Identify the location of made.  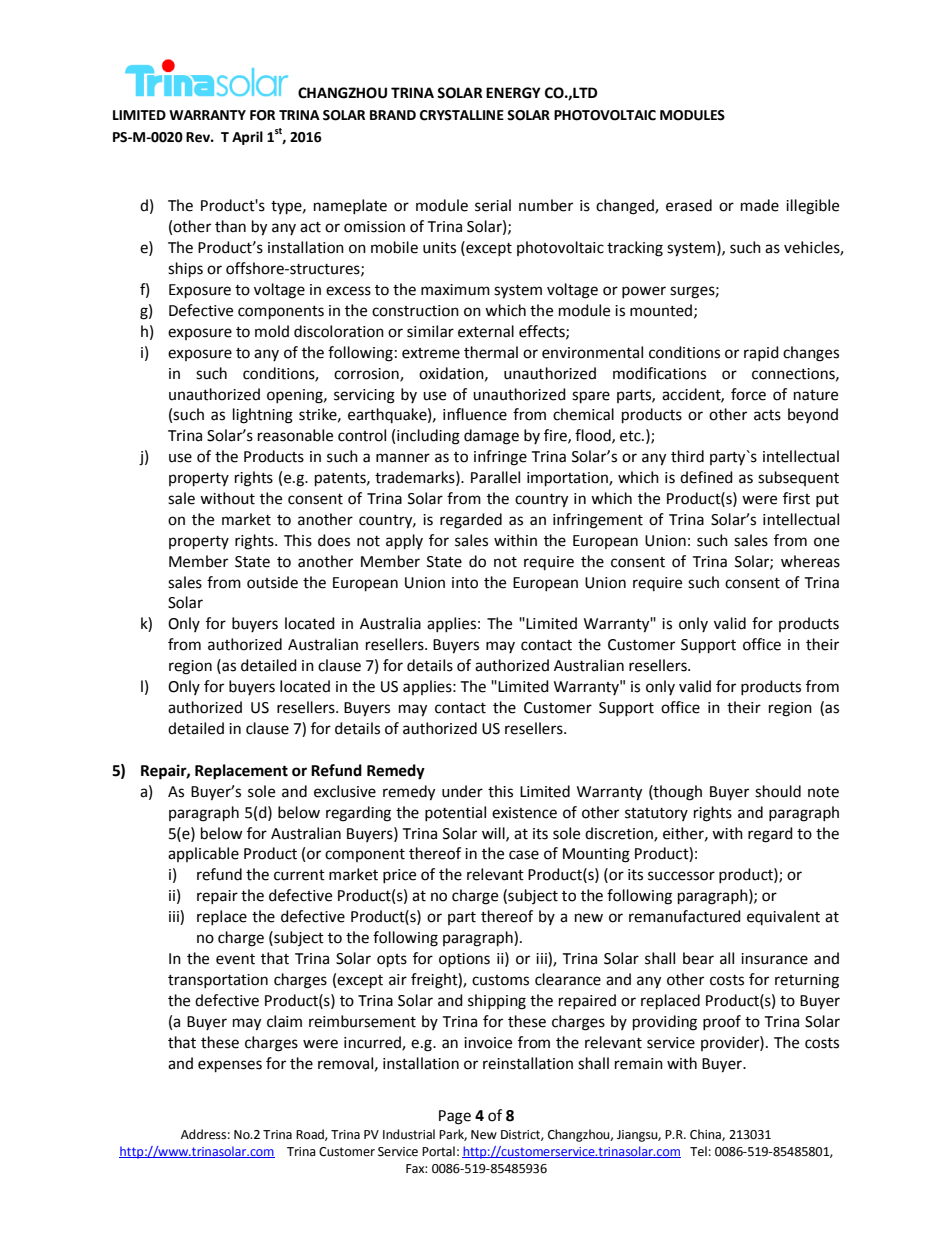
(760, 205).
